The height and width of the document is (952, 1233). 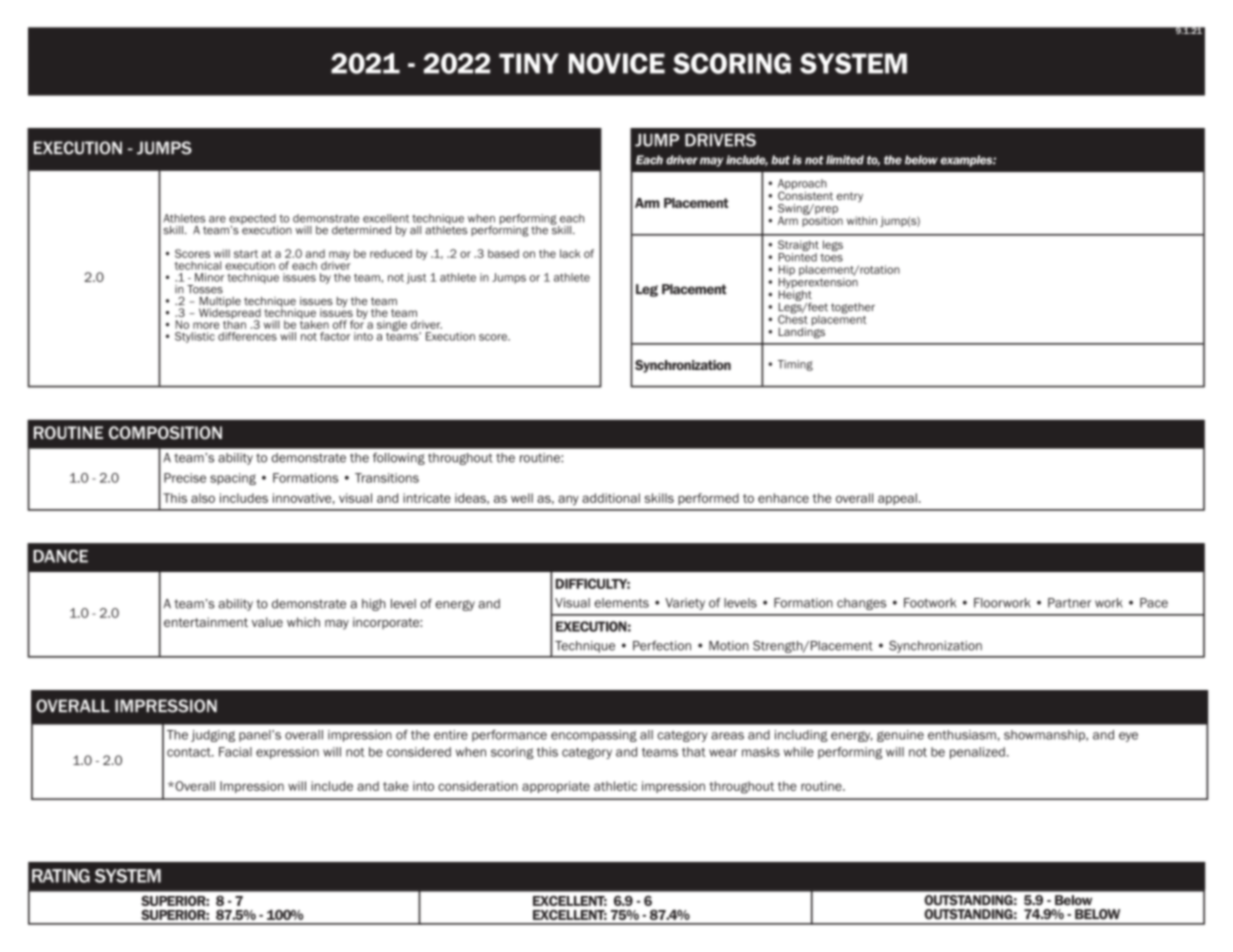 What do you see at coordinates (203, 498) in the document?
I see `also` at bounding box center [203, 498].
